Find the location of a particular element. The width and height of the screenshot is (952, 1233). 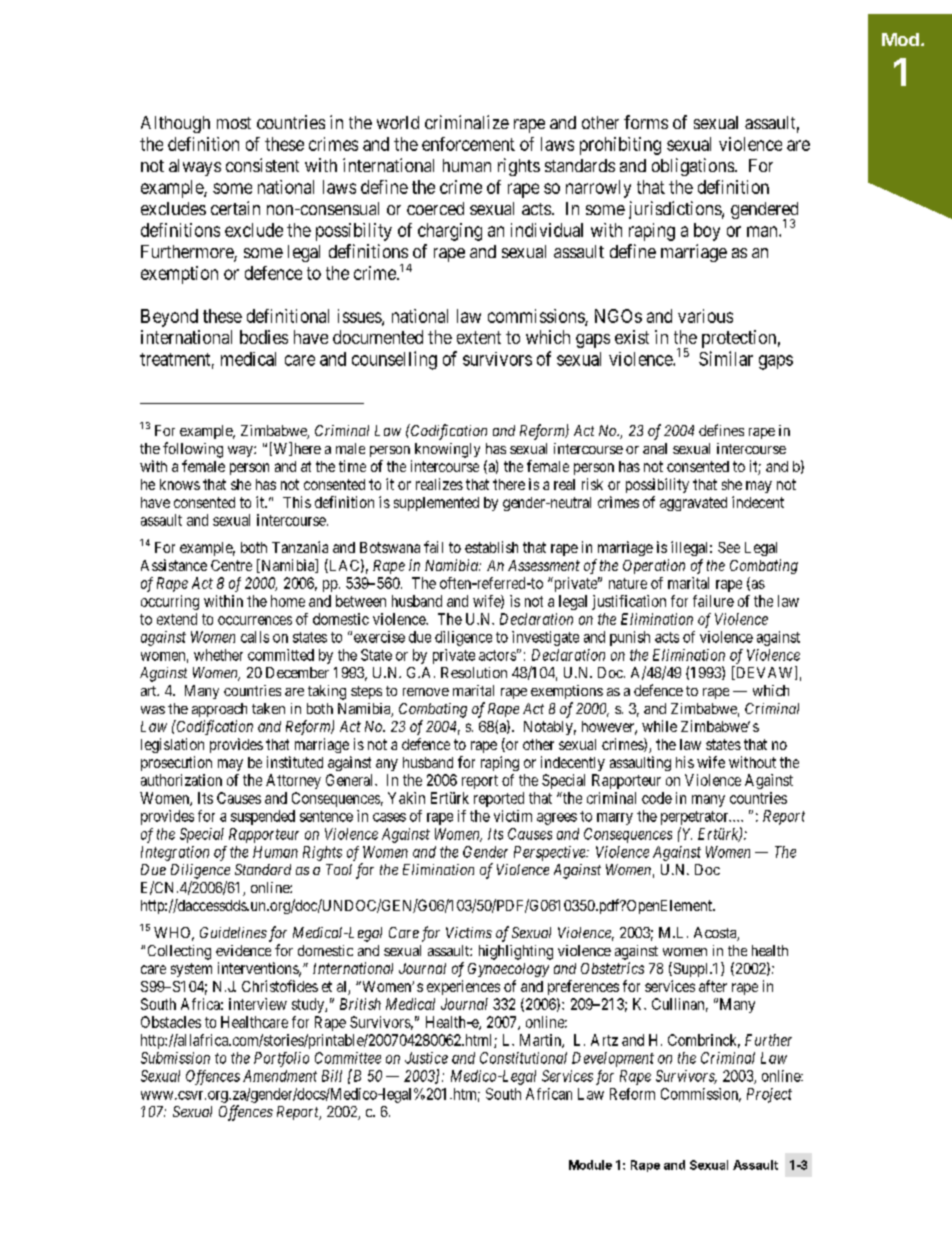

Guidelines is located at coordinates (233, 932).
